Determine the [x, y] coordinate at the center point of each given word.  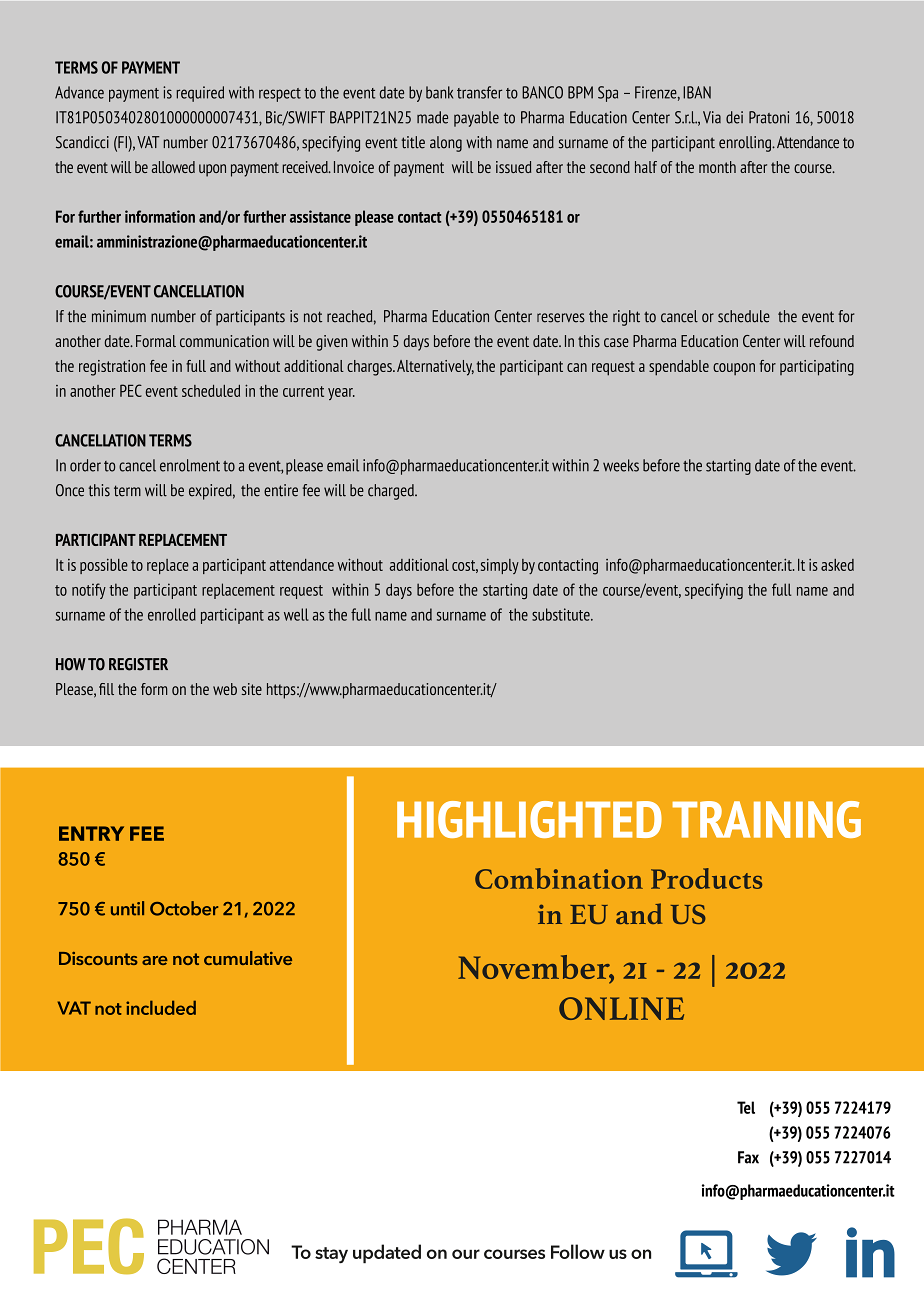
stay [331, 1255]
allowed [173, 167]
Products [706, 878]
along [446, 144]
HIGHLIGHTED [529, 819]
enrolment [190, 465]
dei [734, 117]
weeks [621, 465]
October [184, 908]
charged [392, 492]
